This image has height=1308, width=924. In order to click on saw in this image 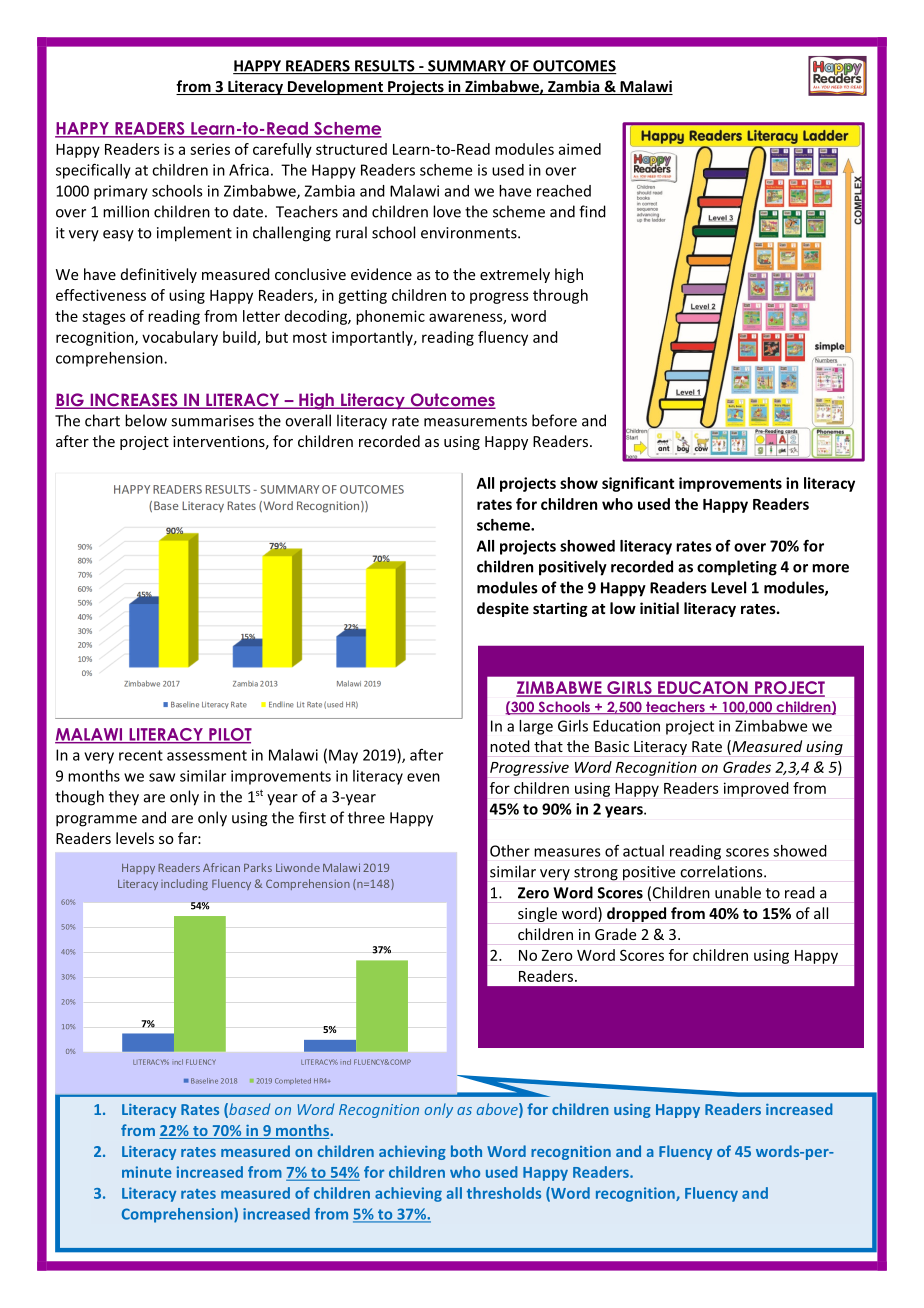, I will do `click(162, 777)`.
